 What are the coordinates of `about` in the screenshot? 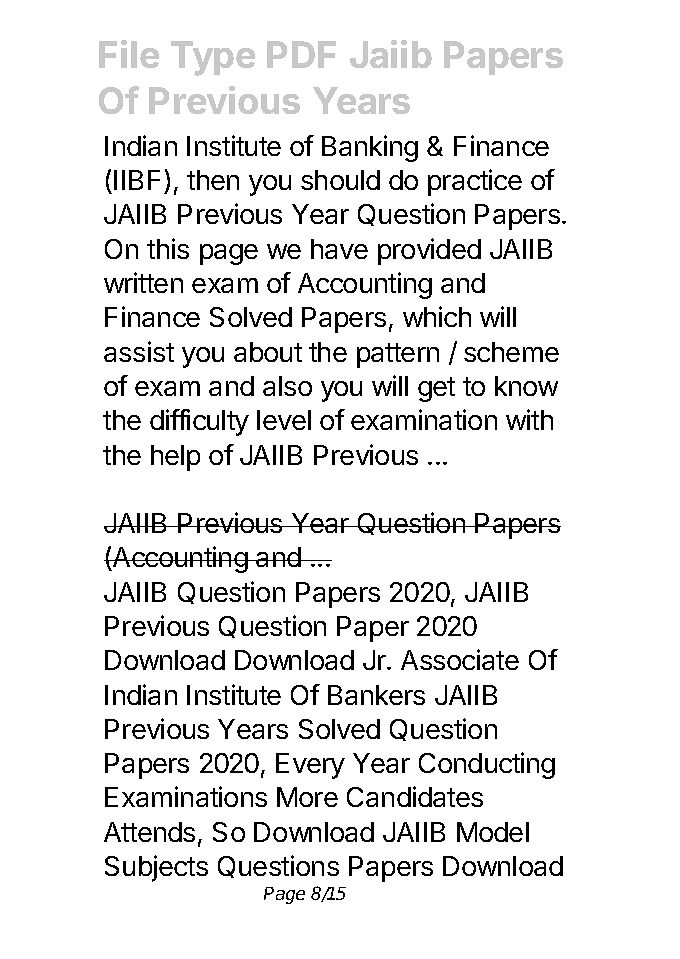 It's located at (268, 352).
